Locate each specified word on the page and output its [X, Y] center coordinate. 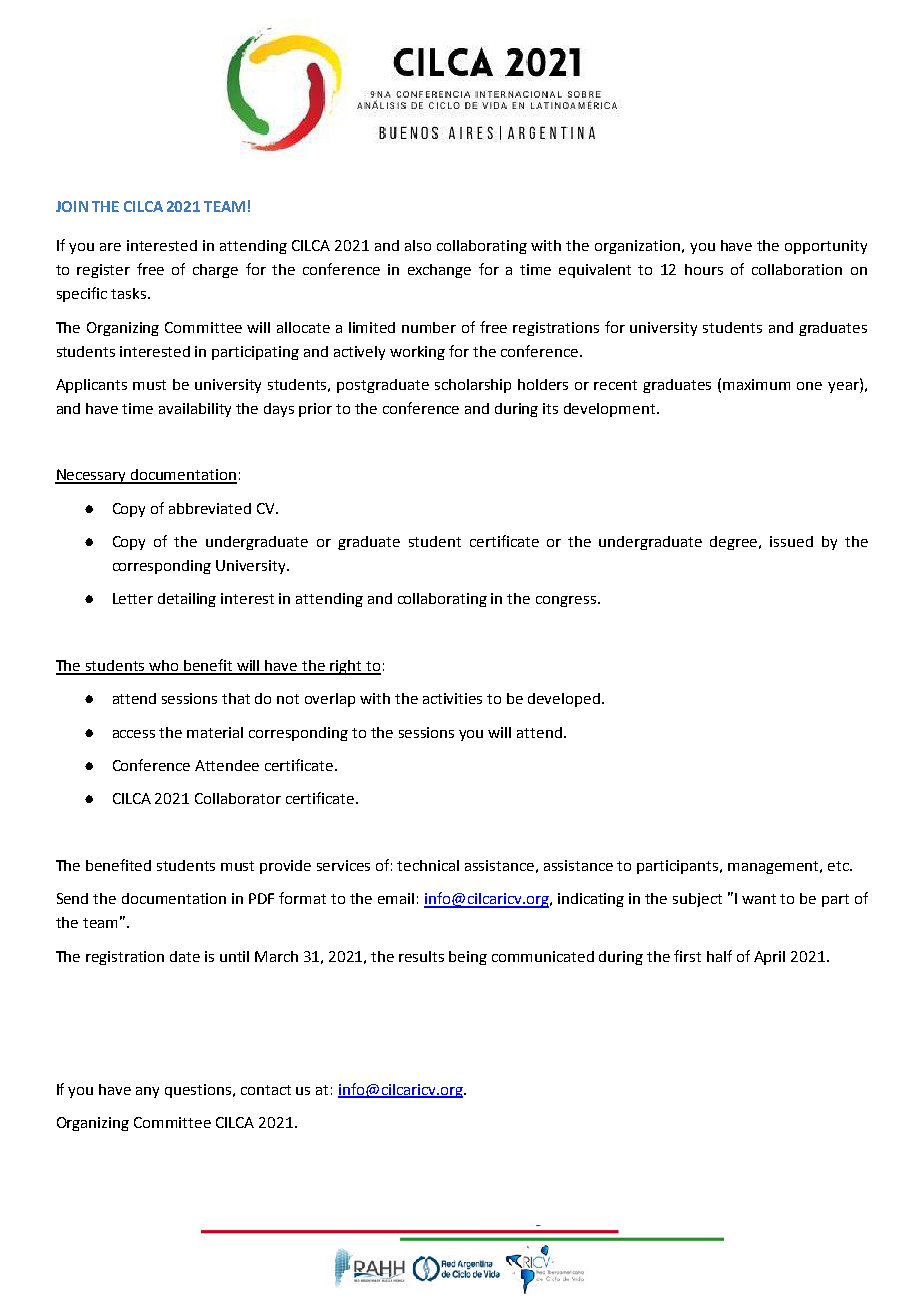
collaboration [797, 269]
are [110, 247]
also [418, 245]
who [165, 667]
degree [735, 543]
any [147, 1092]
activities [452, 698]
